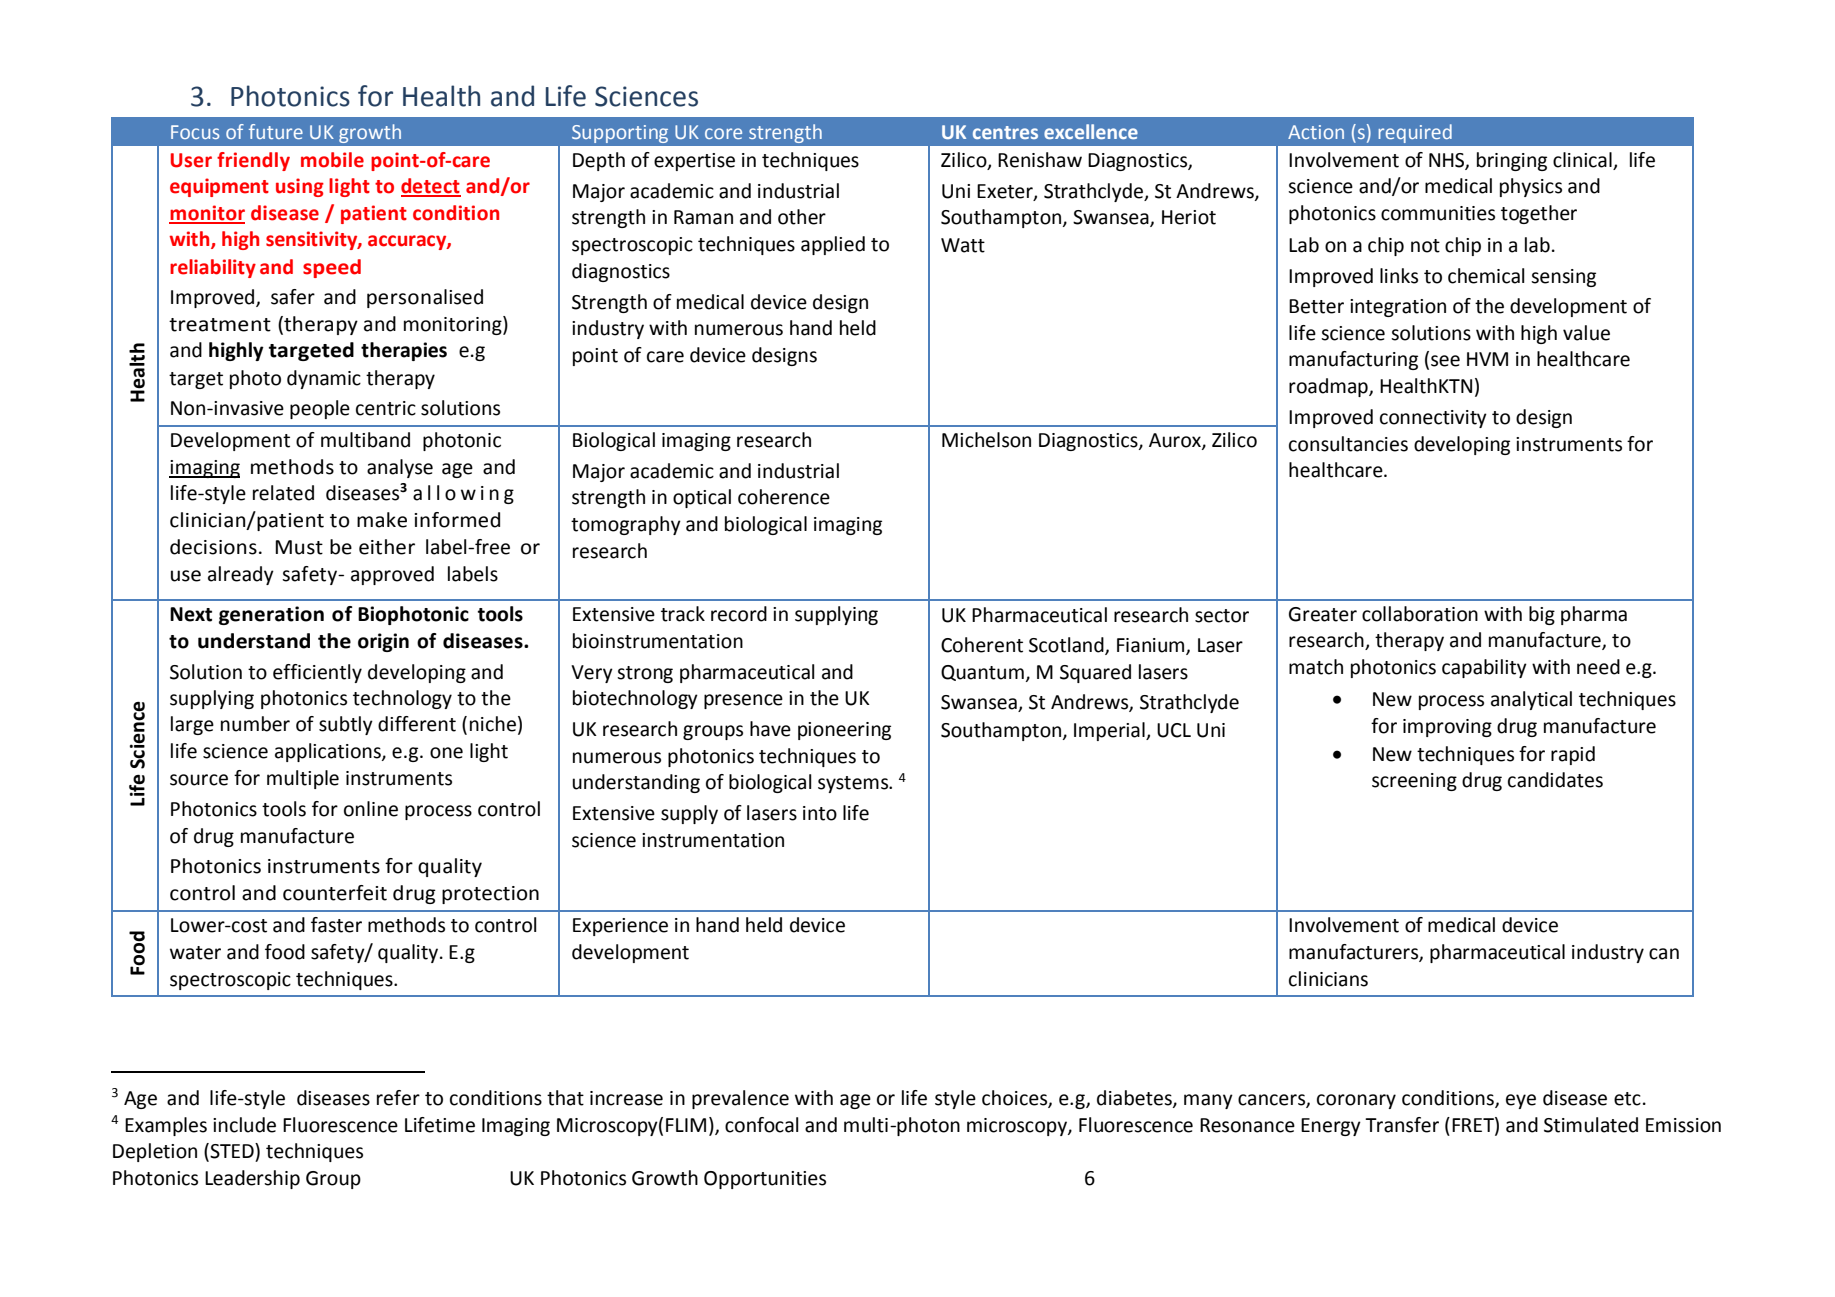 The height and width of the image is (1297, 1835). Describe the element at coordinates (762, 1125) in the image. I see `confocal` at that location.
